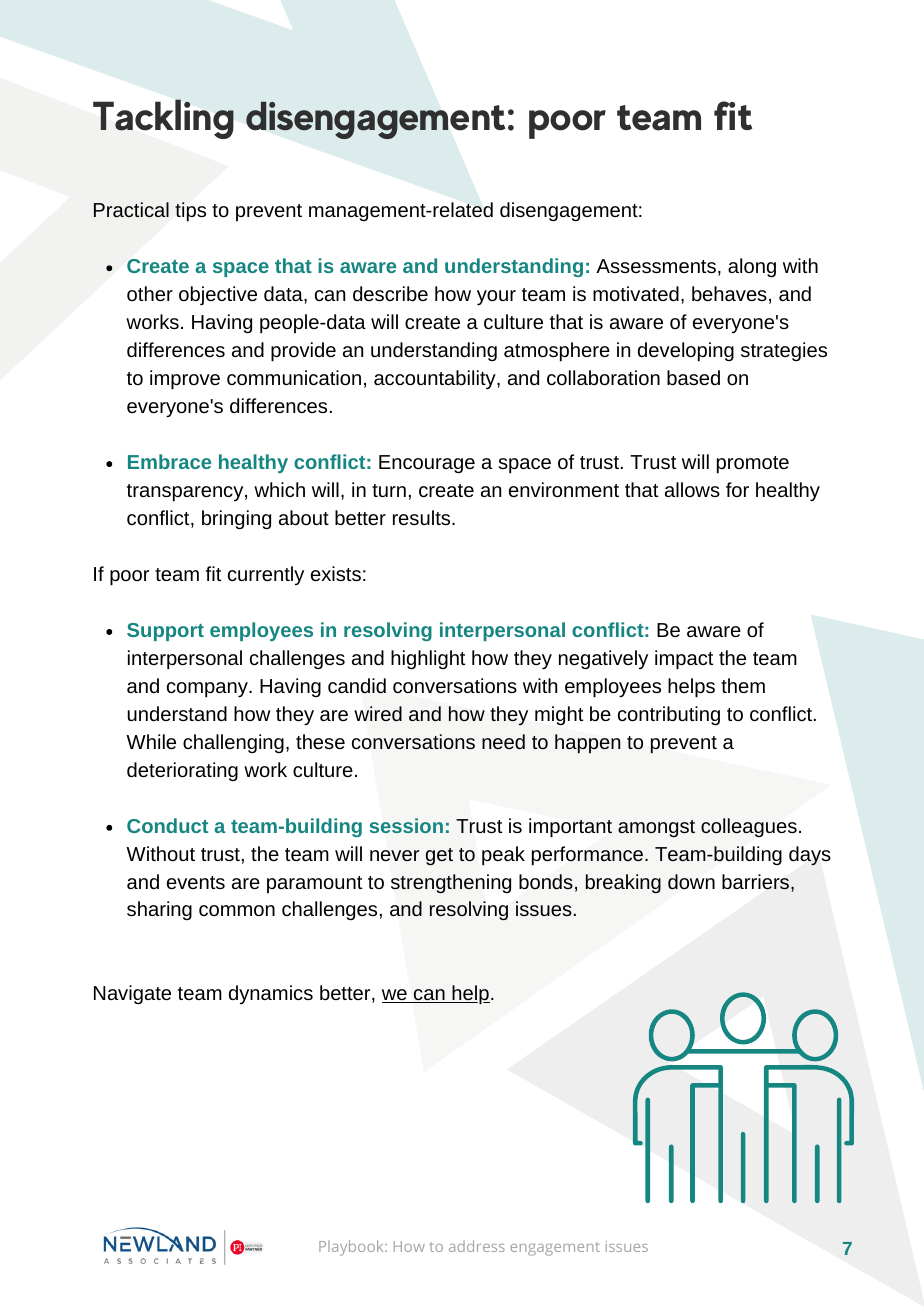 The image size is (924, 1308). What do you see at coordinates (496, 297) in the screenshot?
I see `your` at bounding box center [496, 297].
